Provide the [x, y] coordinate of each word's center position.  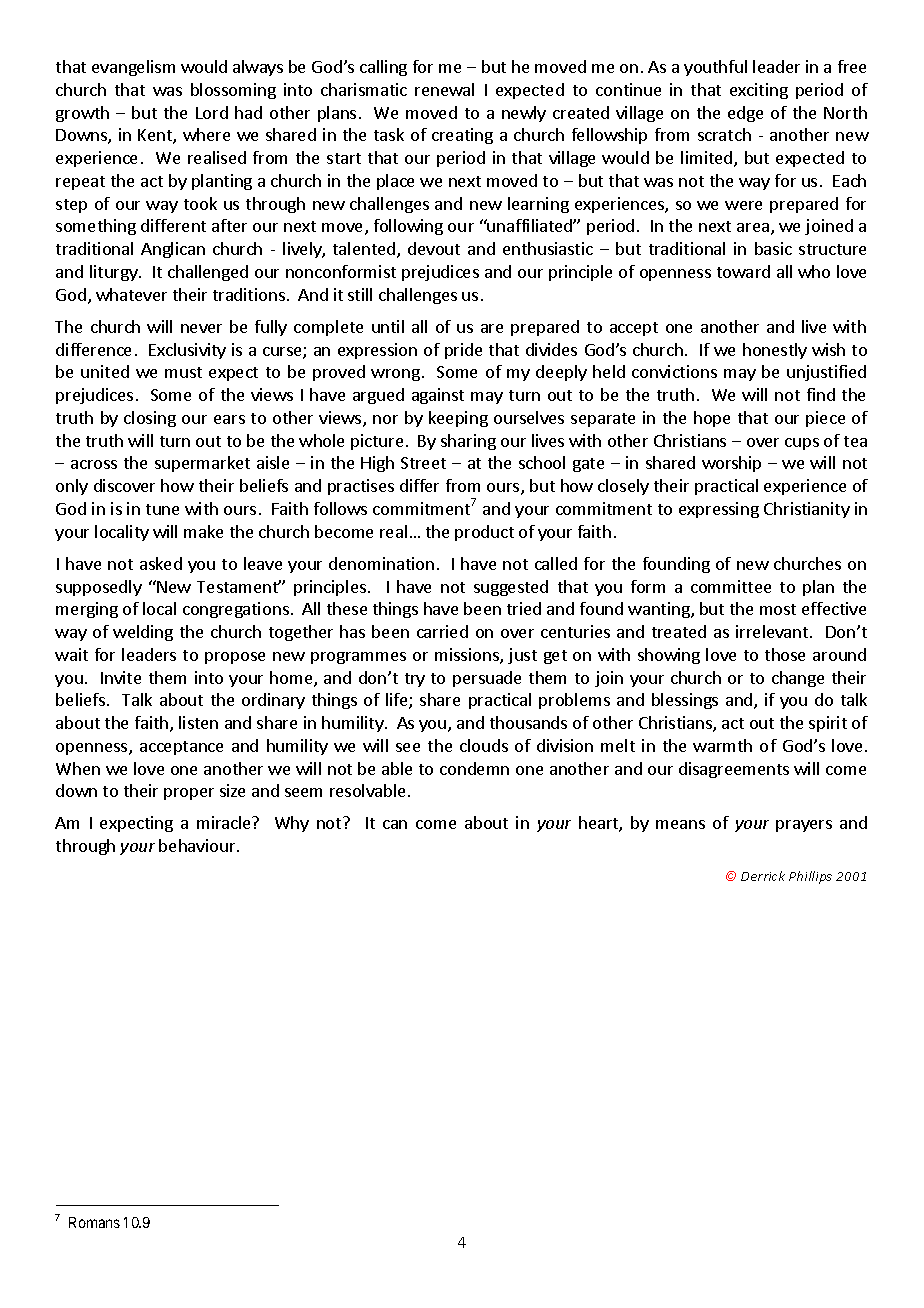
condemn [474, 768]
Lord [212, 112]
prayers [804, 826]
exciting [759, 91]
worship [731, 464]
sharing [468, 442]
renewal [444, 89]
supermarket [202, 464]
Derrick [763, 876]
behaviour [198, 845]
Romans [94, 1222]
